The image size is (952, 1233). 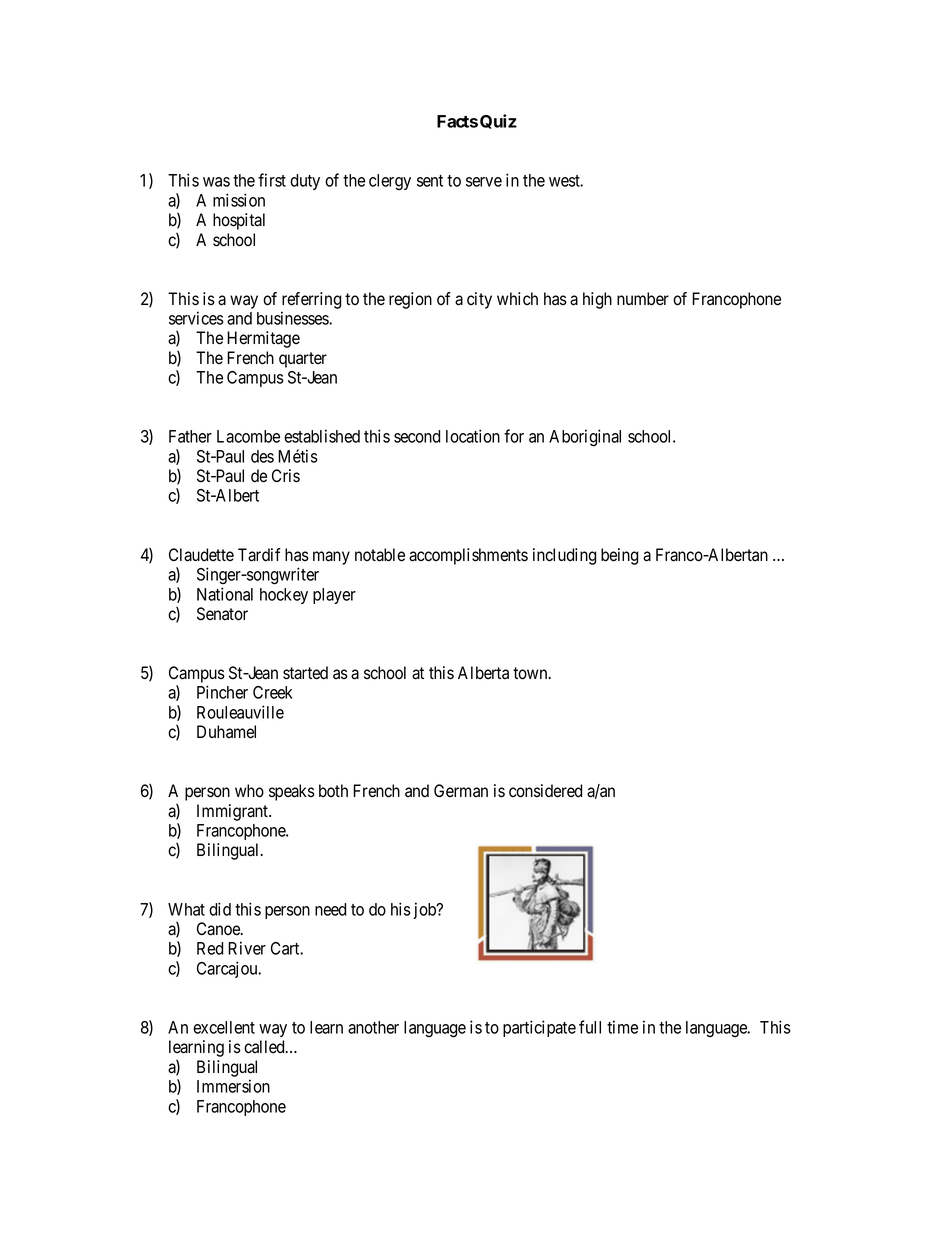 I want to click on mission, so click(x=239, y=200).
